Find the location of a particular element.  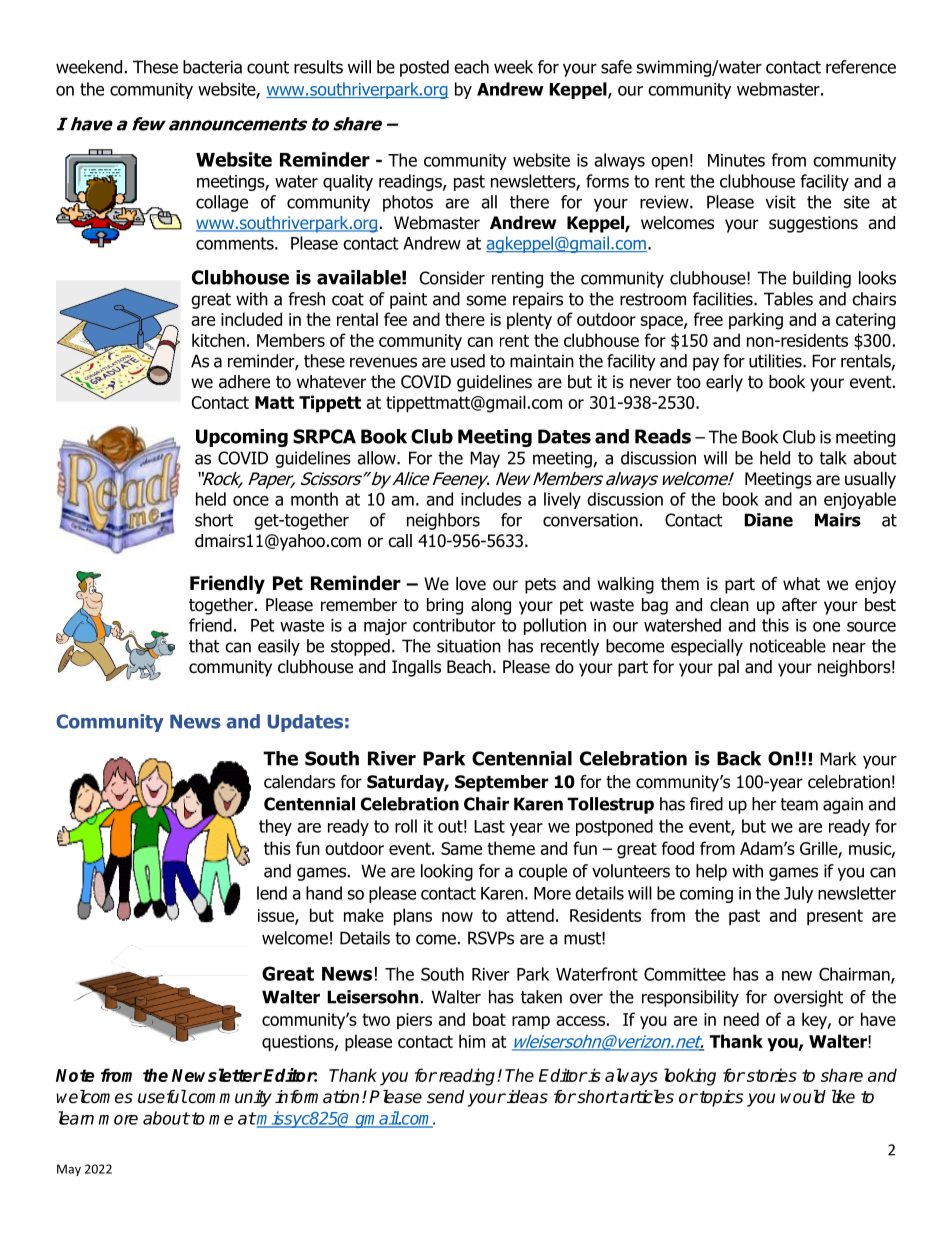

Same is located at coordinates (461, 848).
